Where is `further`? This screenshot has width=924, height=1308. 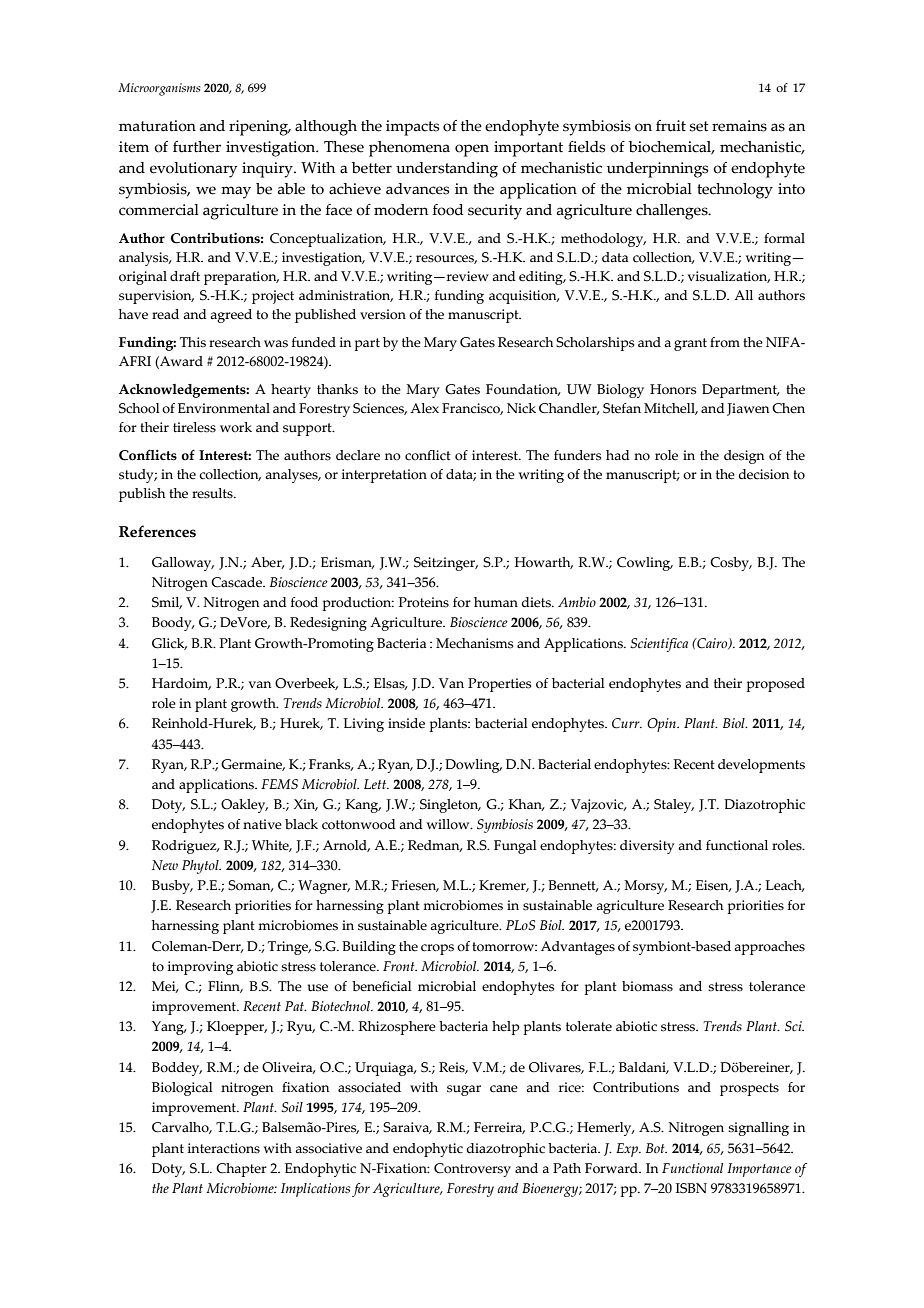
further is located at coordinates (197, 147).
